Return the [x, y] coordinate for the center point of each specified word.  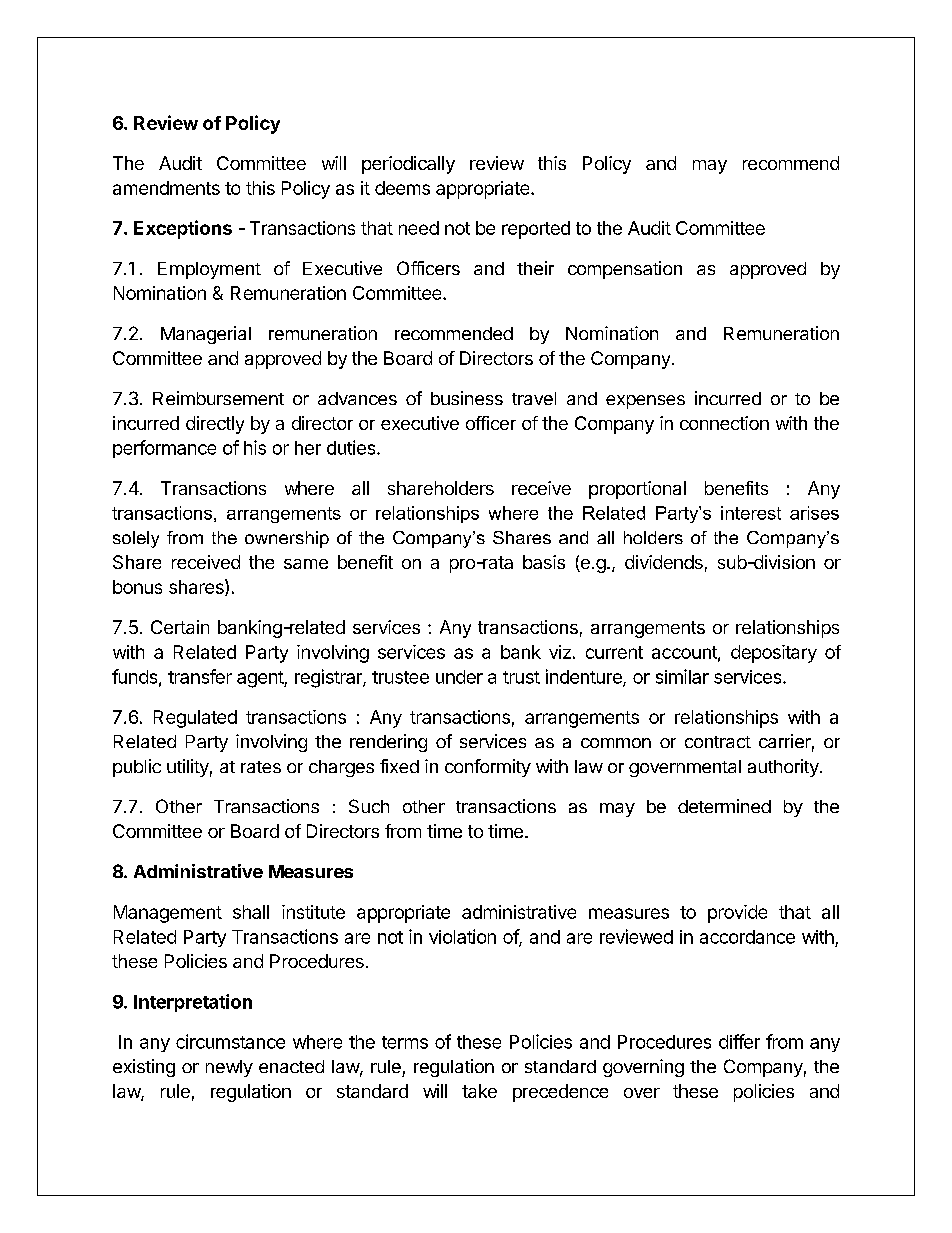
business [467, 398]
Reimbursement [218, 398]
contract [718, 742]
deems [402, 188]
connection [724, 423]
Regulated [195, 719]
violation [462, 936]
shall [251, 912]
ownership [287, 539]
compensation [625, 270]
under [459, 677]
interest [751, 513]
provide [737, 914]
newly [229, 1068]
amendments [166, 188]
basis [544, 562]
